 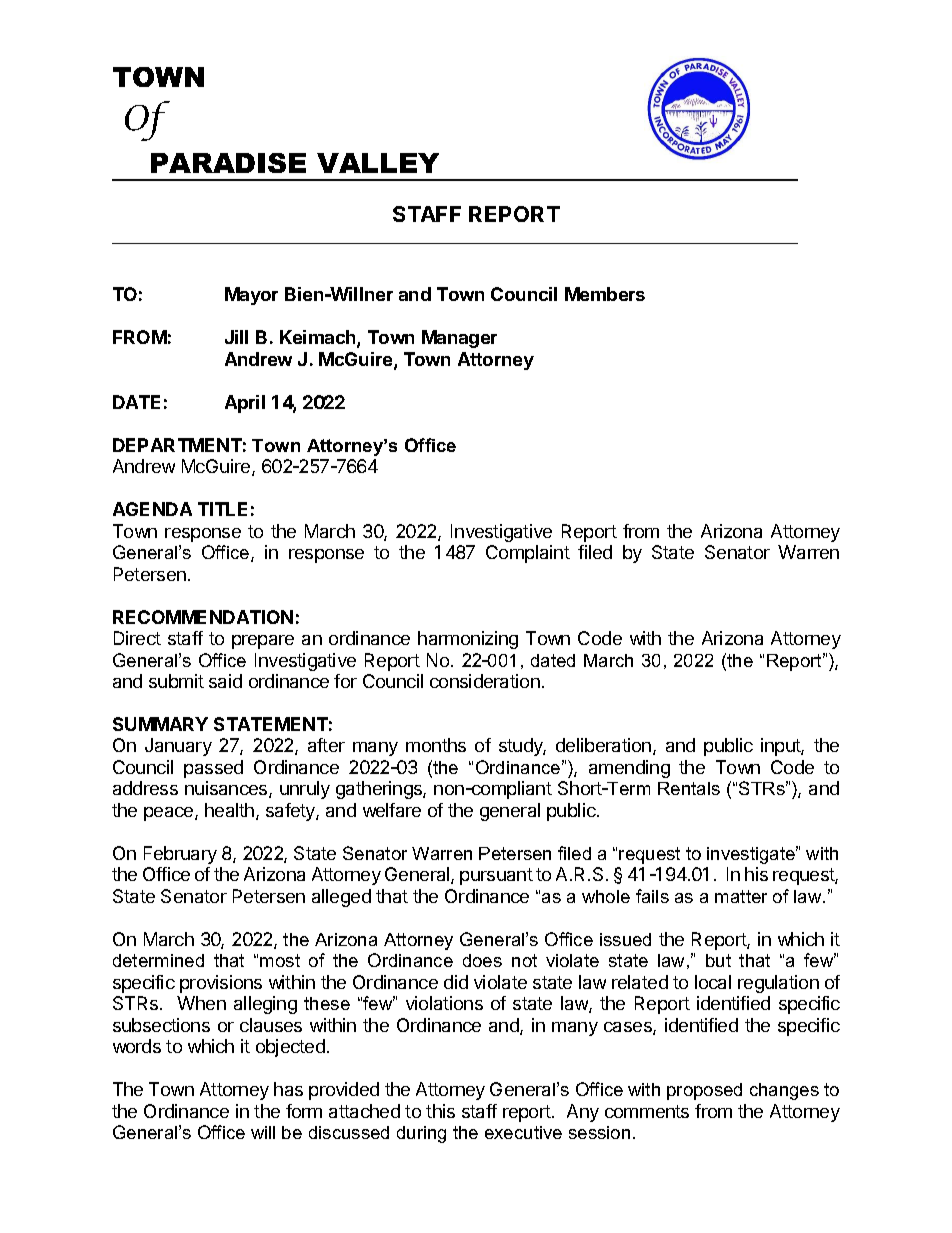 I want to click on pursuant, so click(x=496, y=876).
